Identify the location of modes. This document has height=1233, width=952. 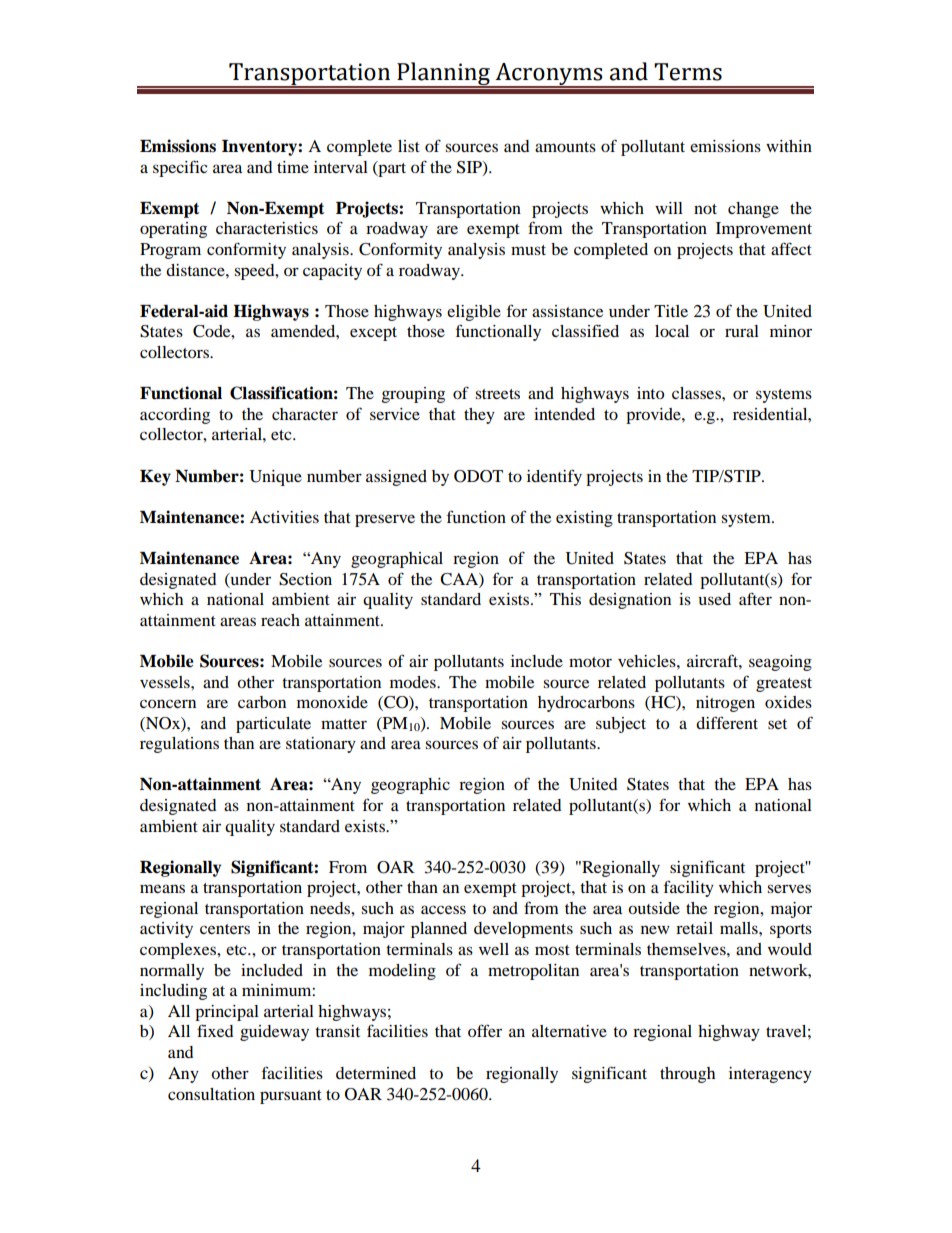
(414, 682).
